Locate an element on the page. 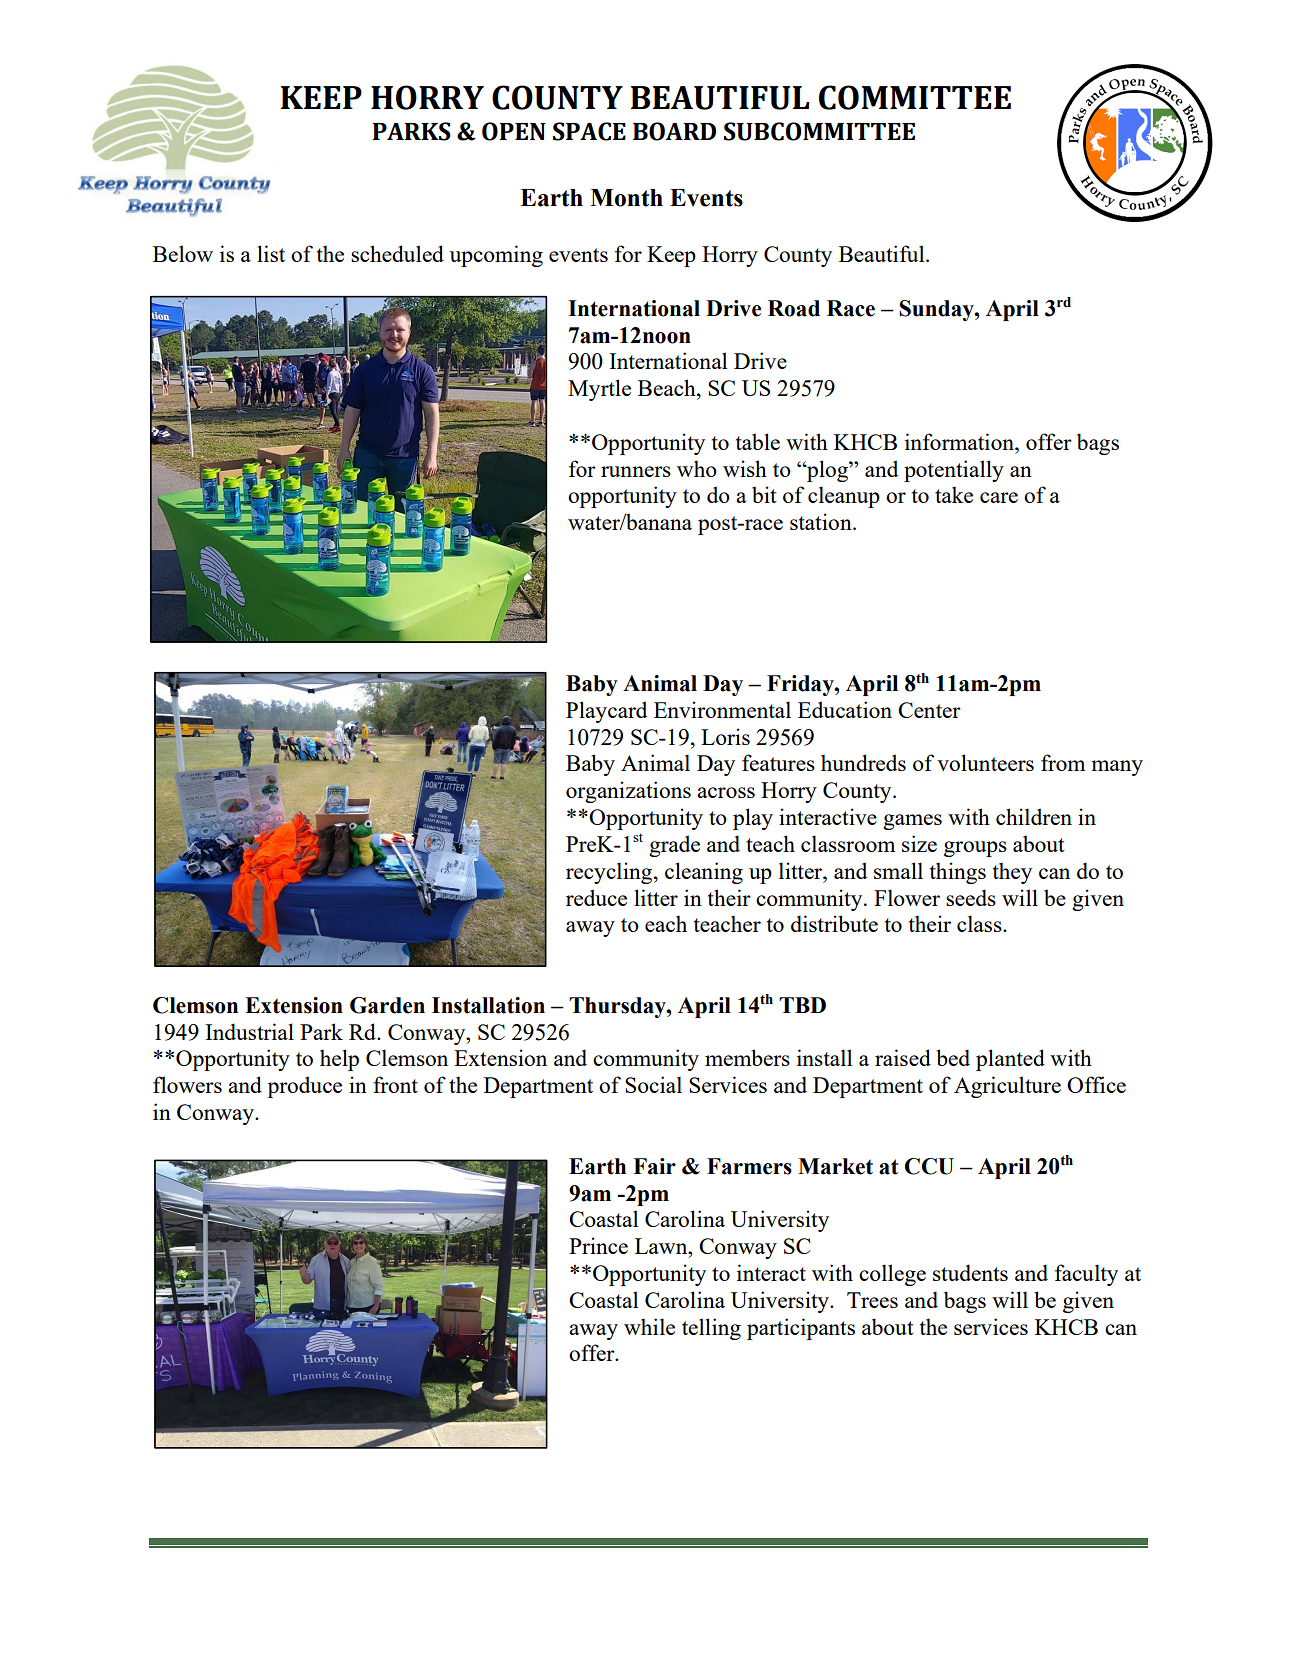 The width and height of the image is (1297, 1679). list is located at coordinates (271, 253).
